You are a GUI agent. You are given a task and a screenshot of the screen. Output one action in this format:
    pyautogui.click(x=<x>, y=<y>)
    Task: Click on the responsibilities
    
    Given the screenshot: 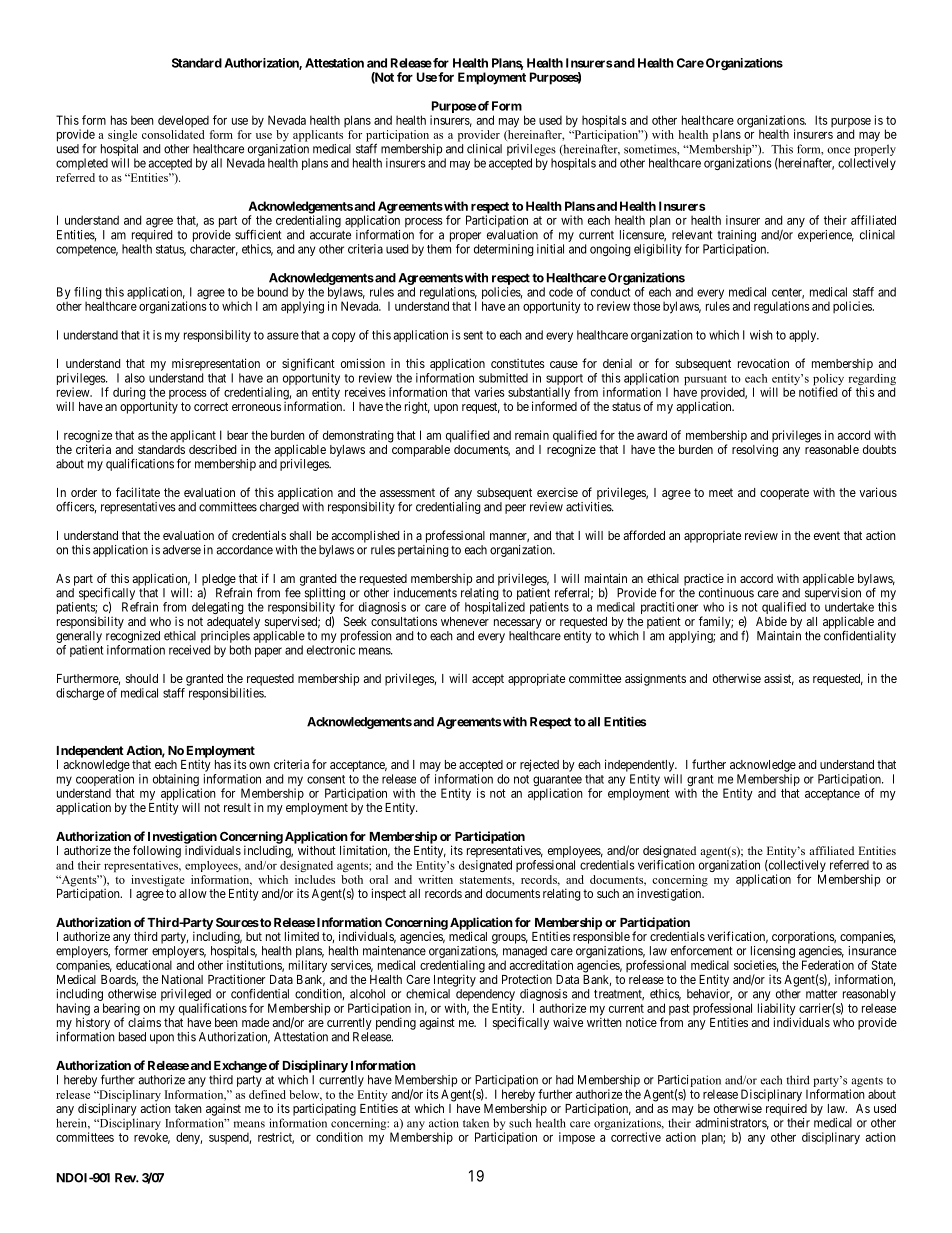 What is the action you would take?
    pyautogui.click(x=227, y=694)
